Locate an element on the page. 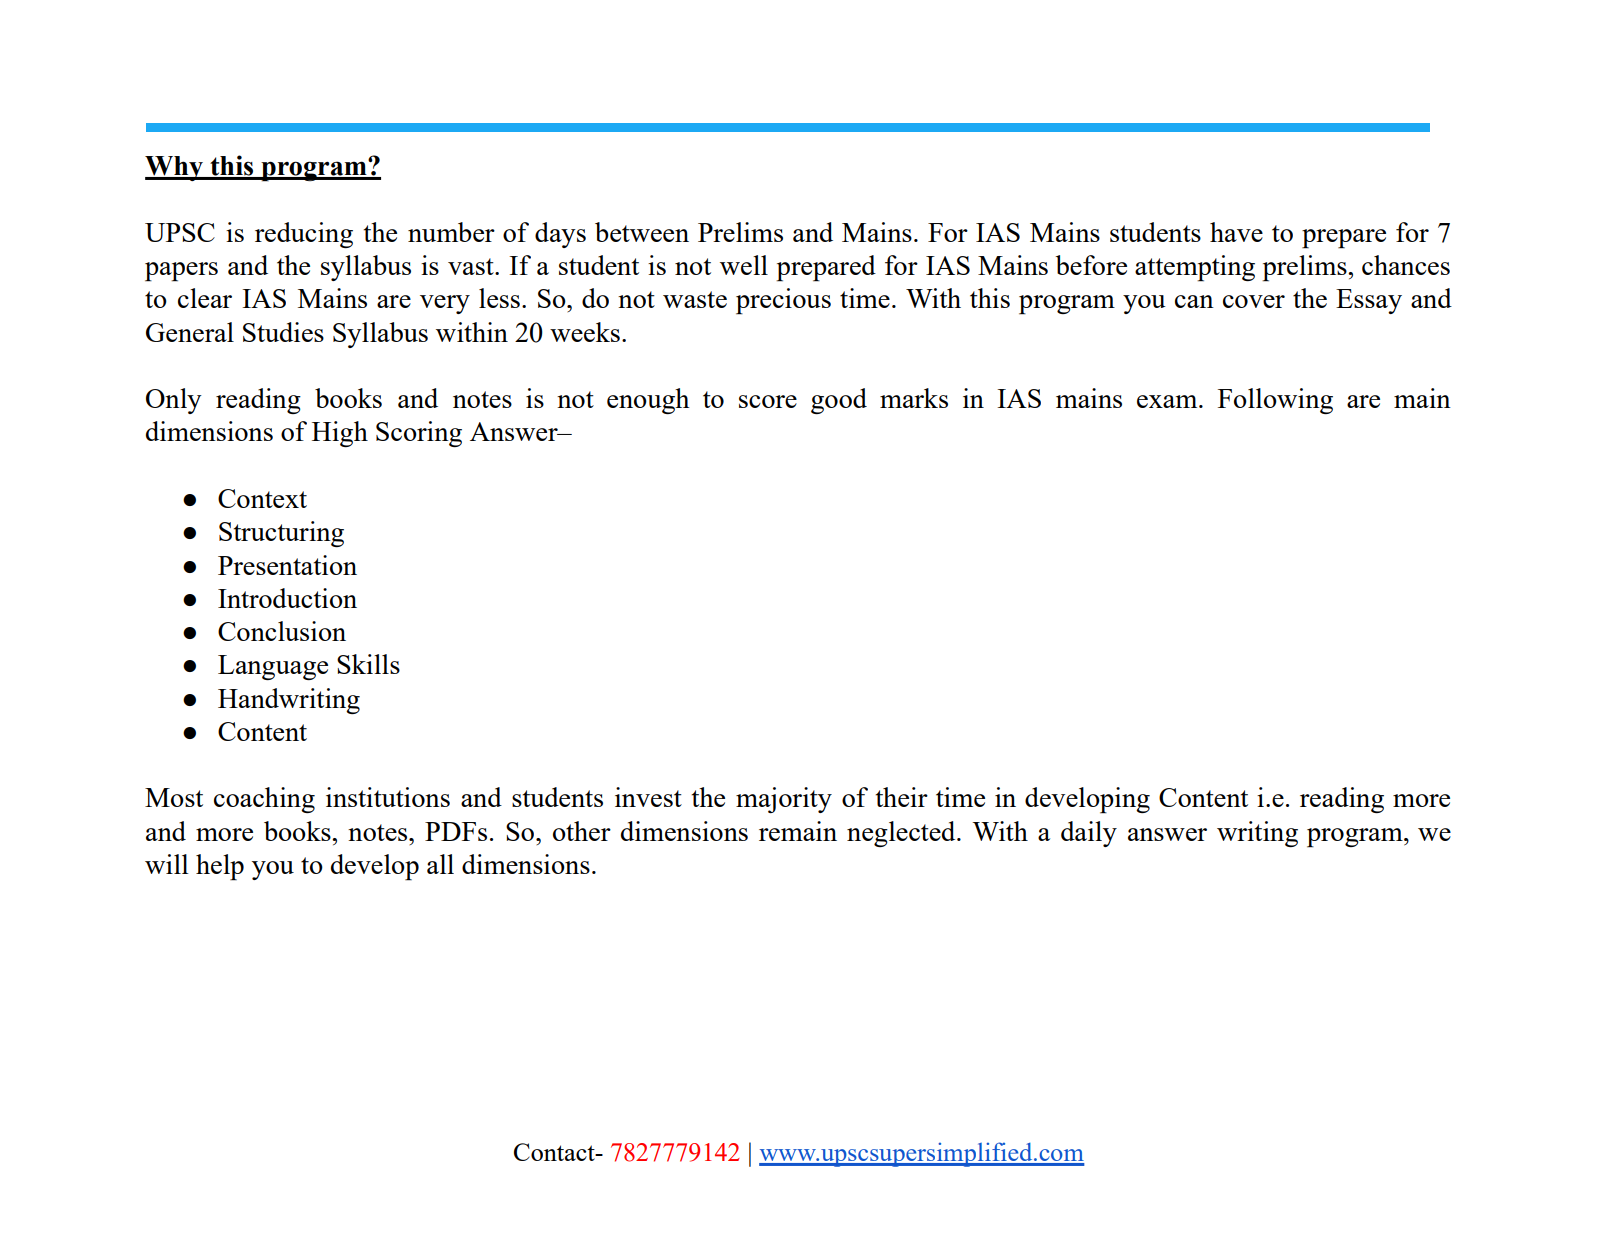 The width and height of the page is (1597, 1234). score is located at coordinates (768, 401).
